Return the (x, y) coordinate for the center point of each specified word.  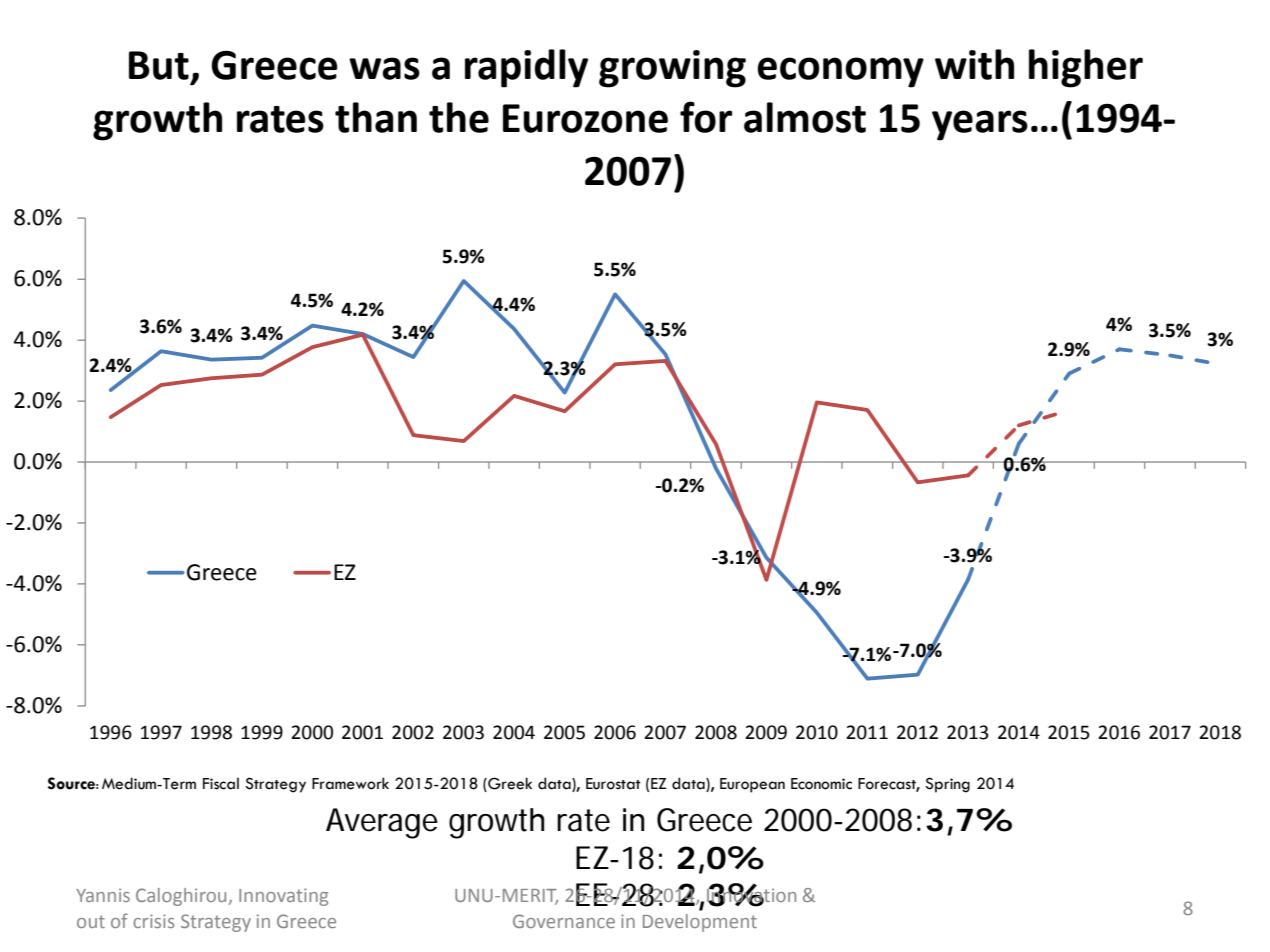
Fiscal (221, 783)
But (159, 65)
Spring (947, 785)
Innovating (283, 897)
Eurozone (585, 118)
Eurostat (613, 784)
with (974, 64)
